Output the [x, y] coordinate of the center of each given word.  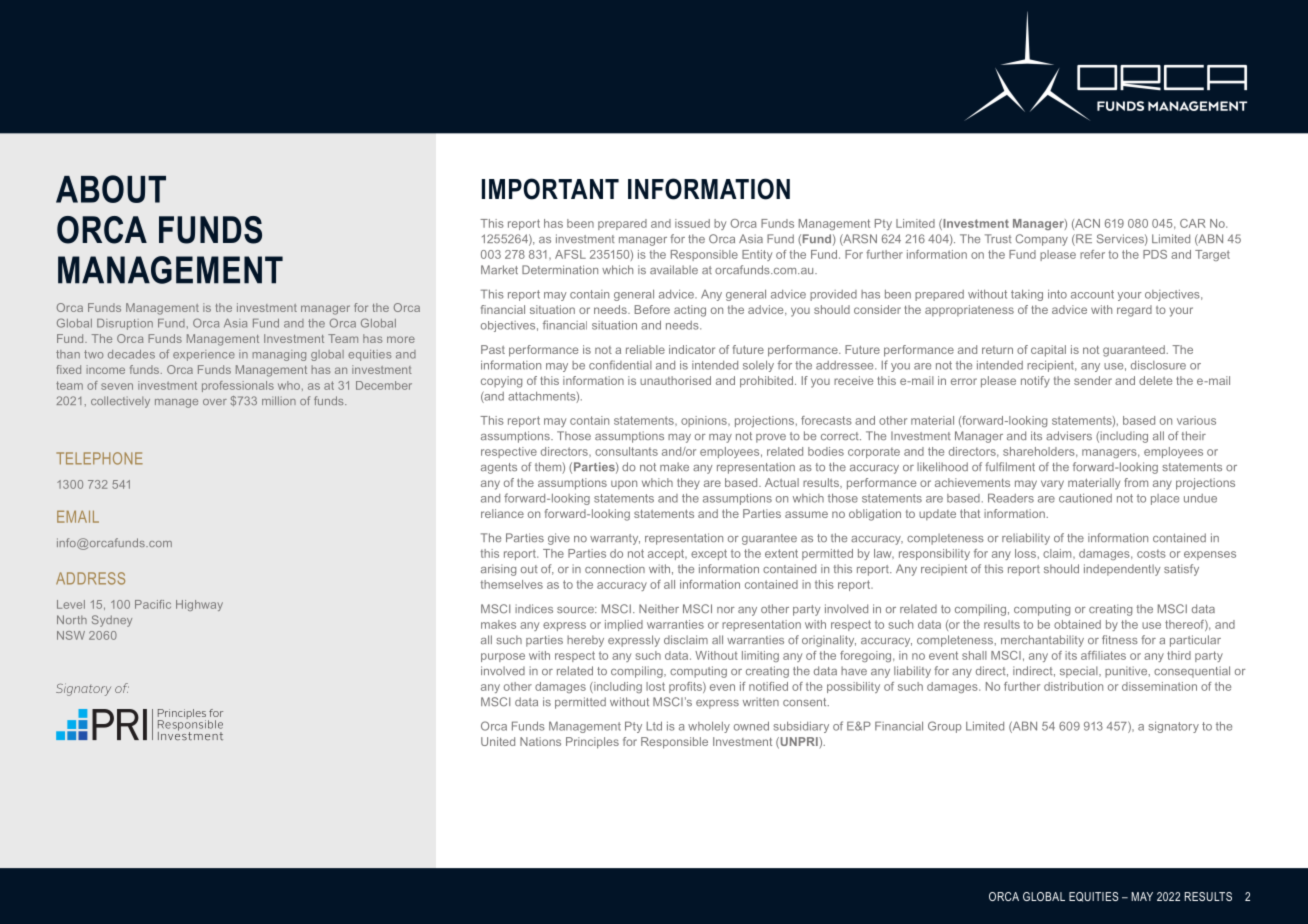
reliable [645, 349]
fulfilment [1010, 466]
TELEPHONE [99, 458]
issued [692, 223]
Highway [199, 605]
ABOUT [111, 189]
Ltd [654, 726]
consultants [626, 451]
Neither [659, 608]
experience [204, 355]
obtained [1077, 624]
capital [1048, 351]
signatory [1174, 727]
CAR [1193, 223]
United [498, 741]
